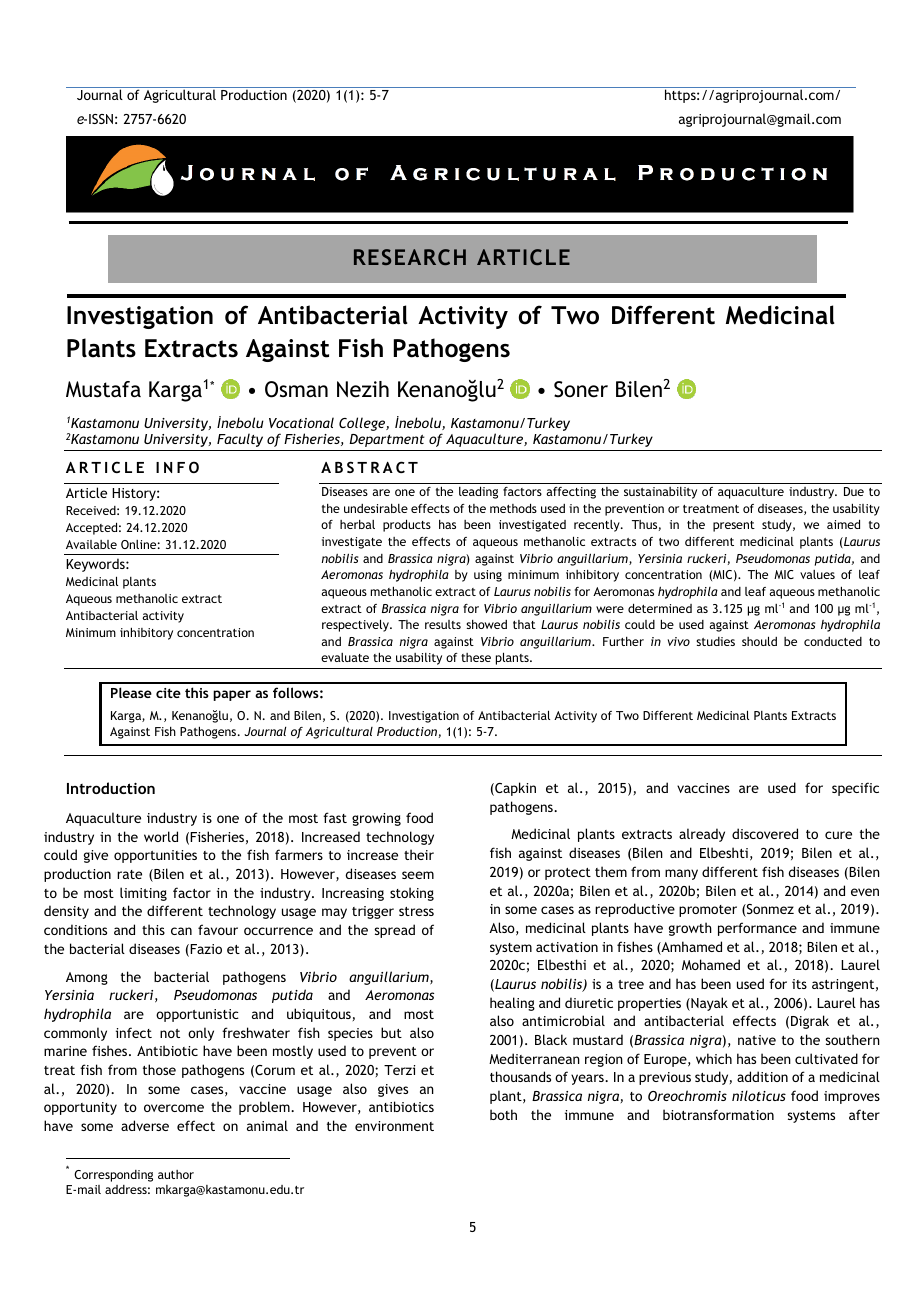 This document has width=924, height=1308. I want to click on their, so click(419, 854).
